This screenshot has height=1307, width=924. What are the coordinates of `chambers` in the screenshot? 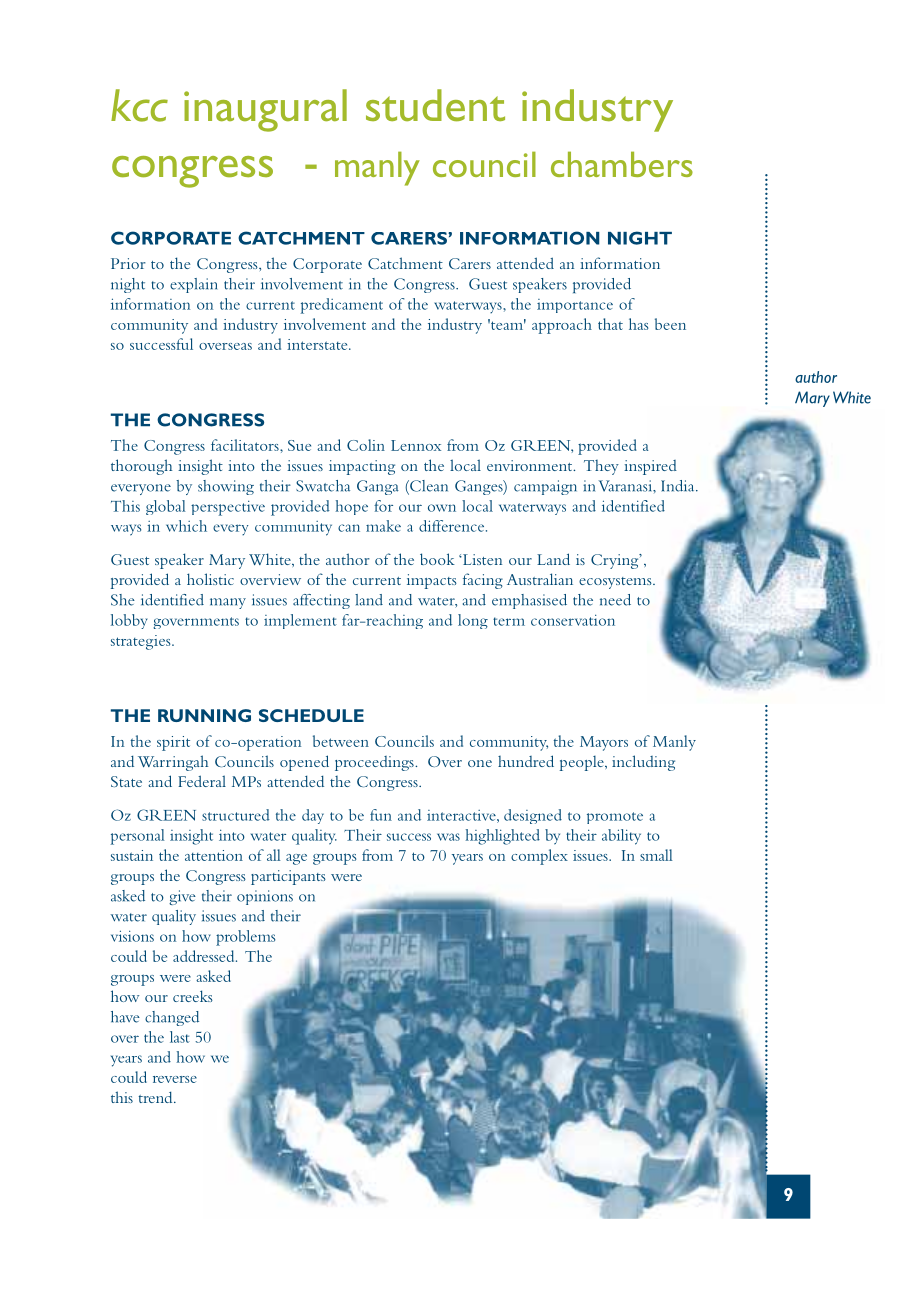 It's located at (622, 164).
